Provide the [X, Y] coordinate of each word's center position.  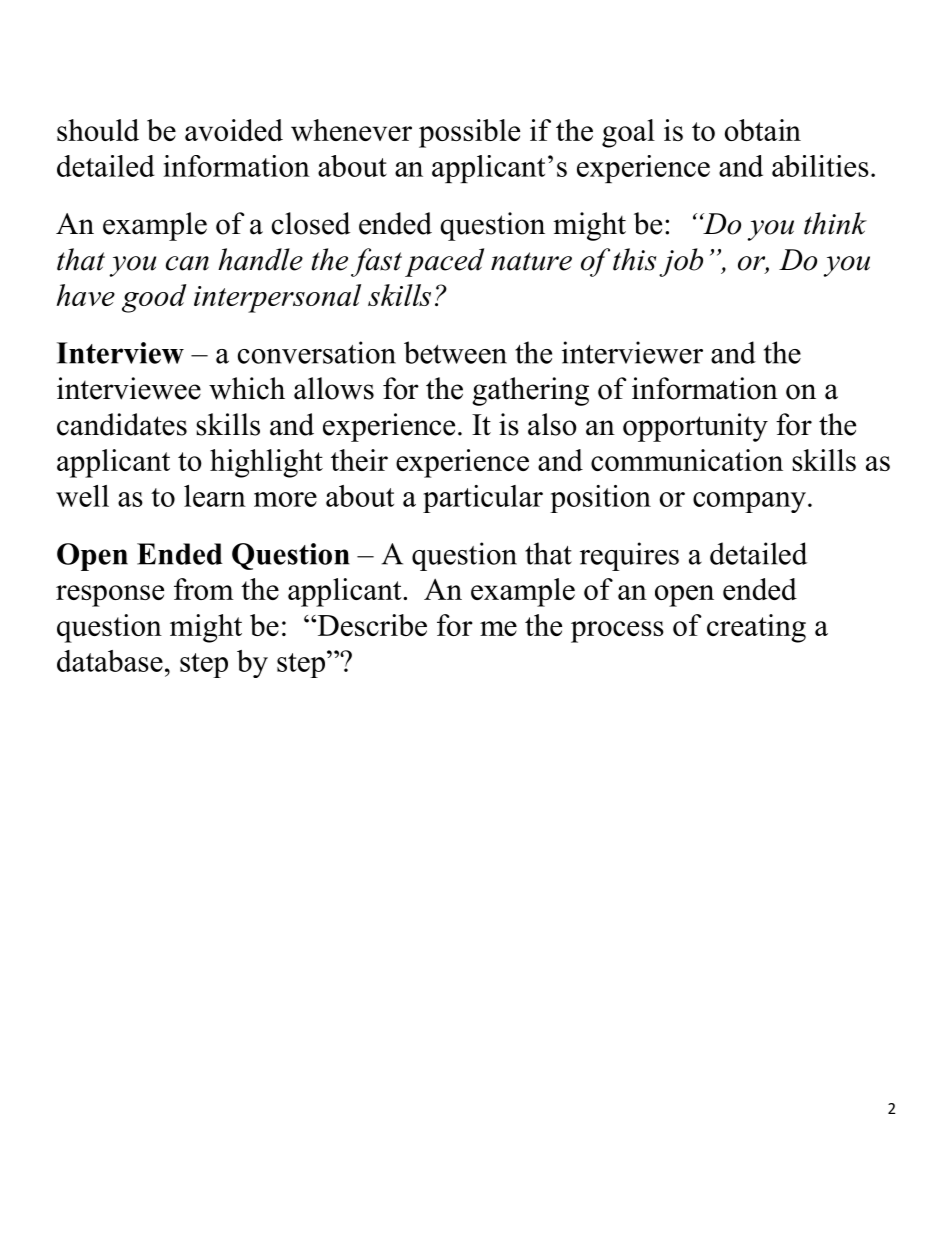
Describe [371, 625]
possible [469, 133]
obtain [763, 130]
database [110, 661]
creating [756, 628]
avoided [234, 130]
